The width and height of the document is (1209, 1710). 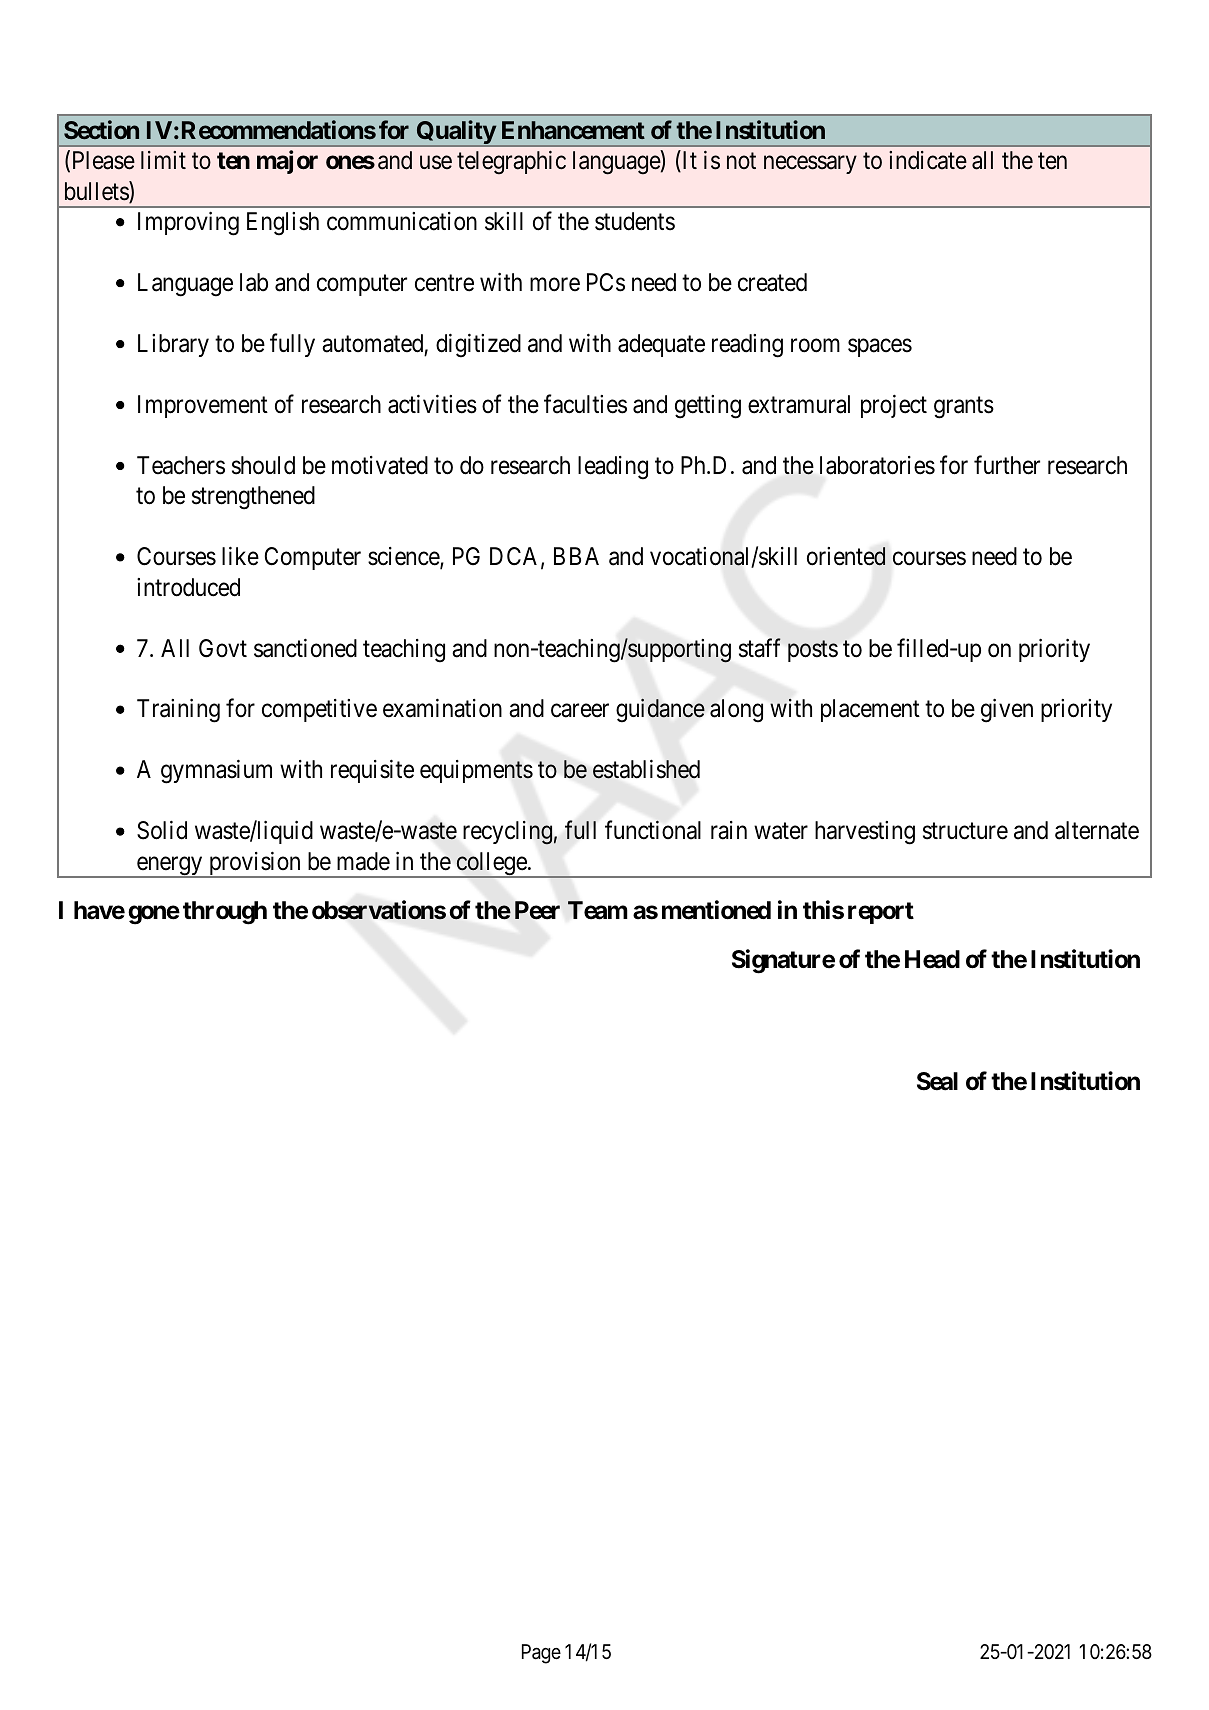 What do you see at coordinates (541, 1654) in the document?
I see `Page` at bounding box center [541, 1654].
